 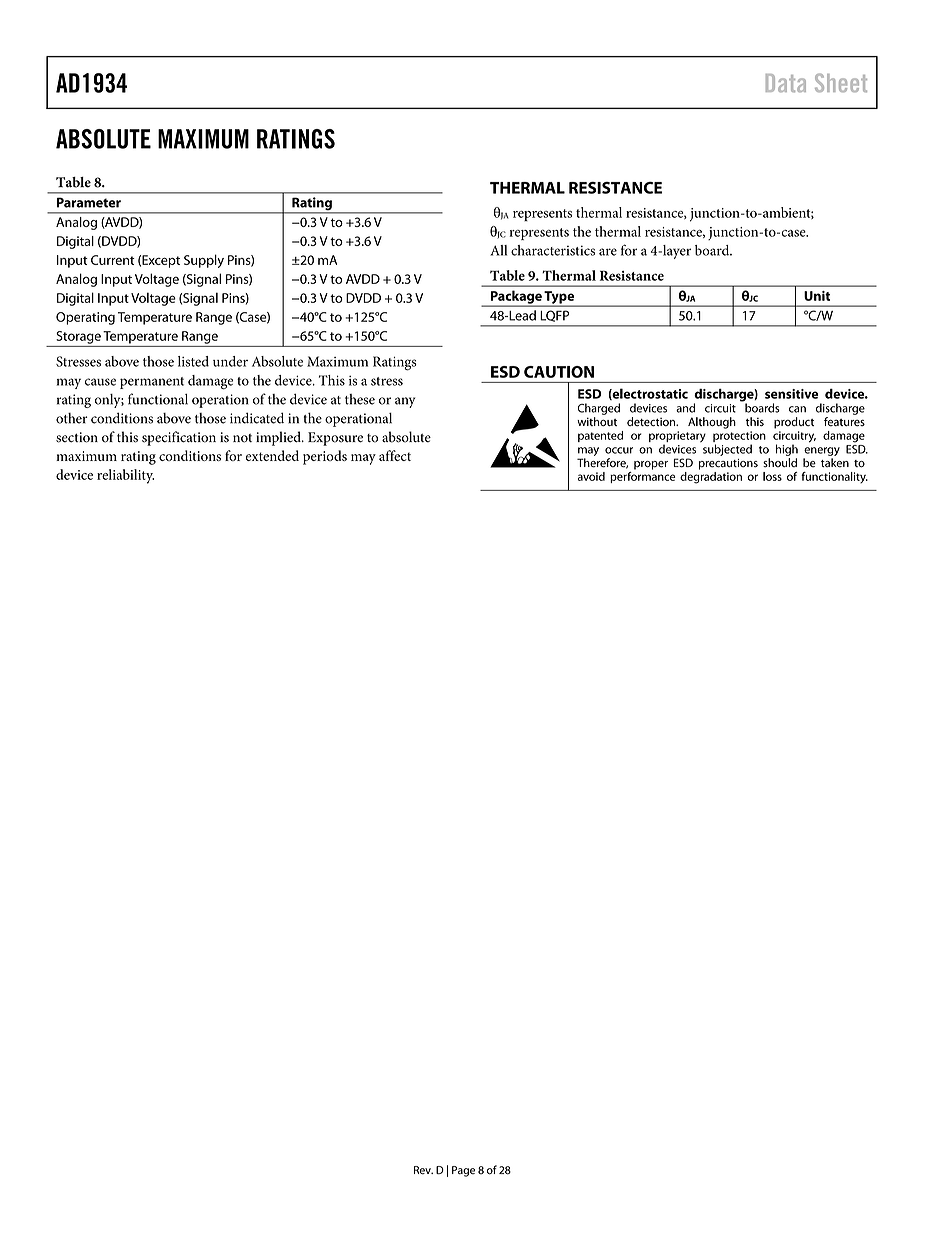 What do you see at coordinates (505, 372) in the screenshot?
I see `ESD` at bounding box center [505, 372].
